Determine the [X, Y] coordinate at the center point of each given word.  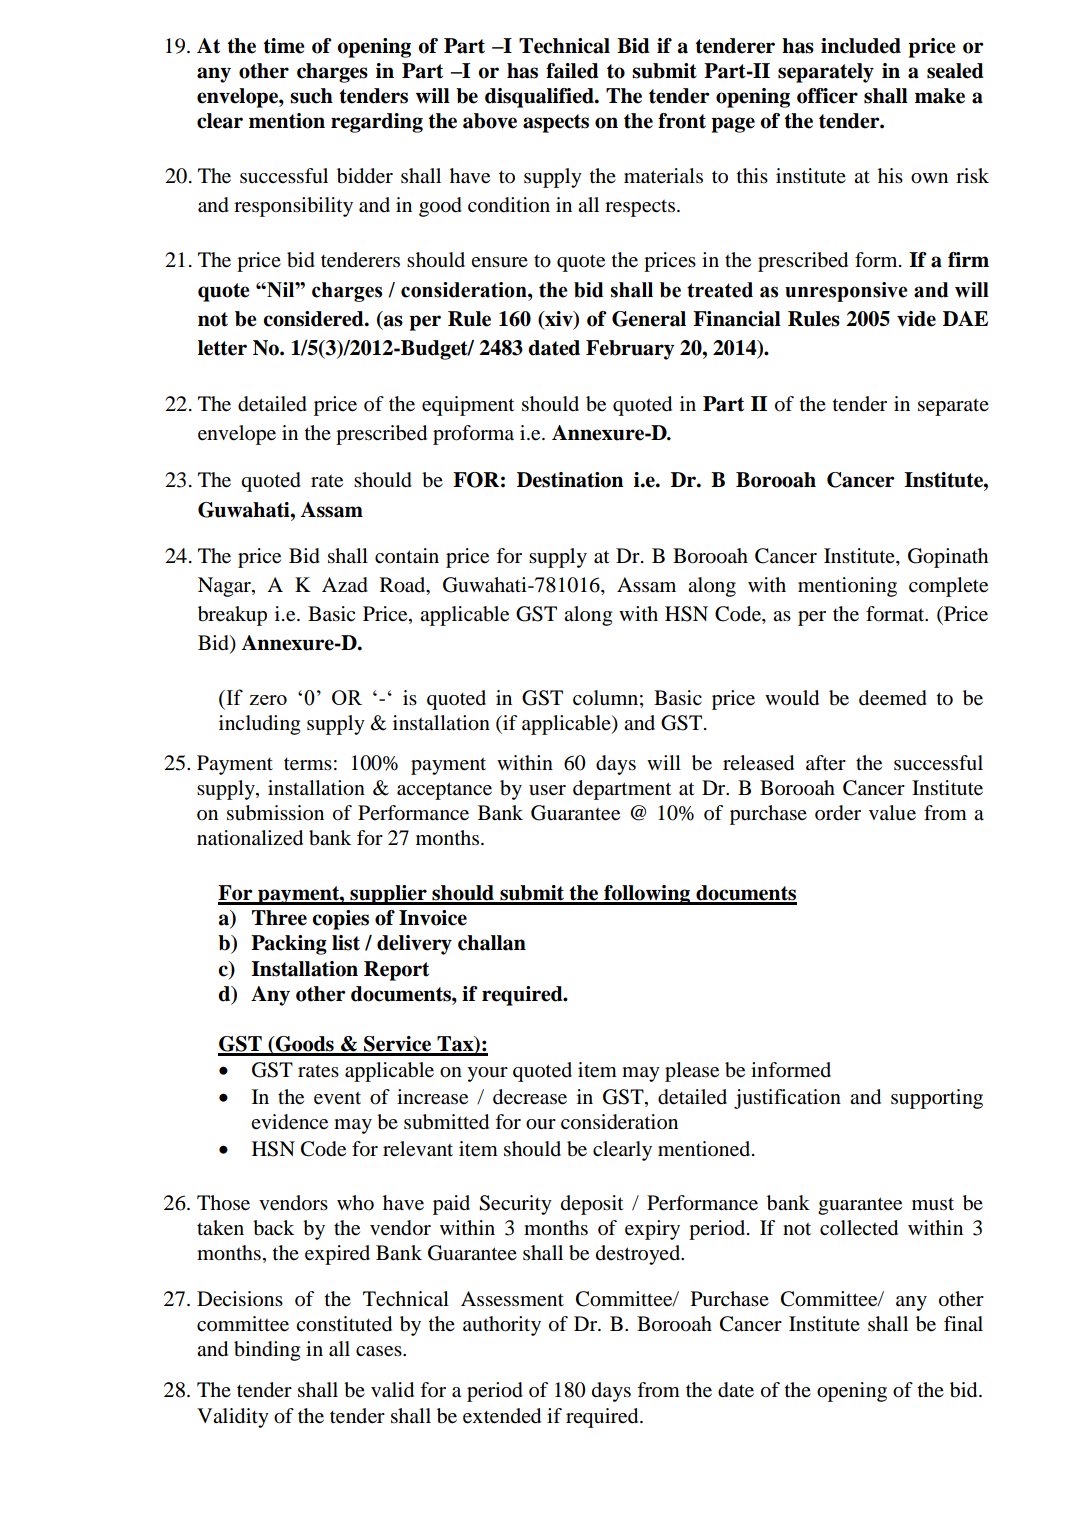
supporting [937, 1099]
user [547, 790]
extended [502, 1416]
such [311, 96]
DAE [965, 318]
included [861, 46]
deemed [893, 698]
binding [267, 1351]
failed [572, 71]
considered [314, 319]
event [337, 1098]
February [630, 350]
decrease [530, 1097]
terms [308, 764]
